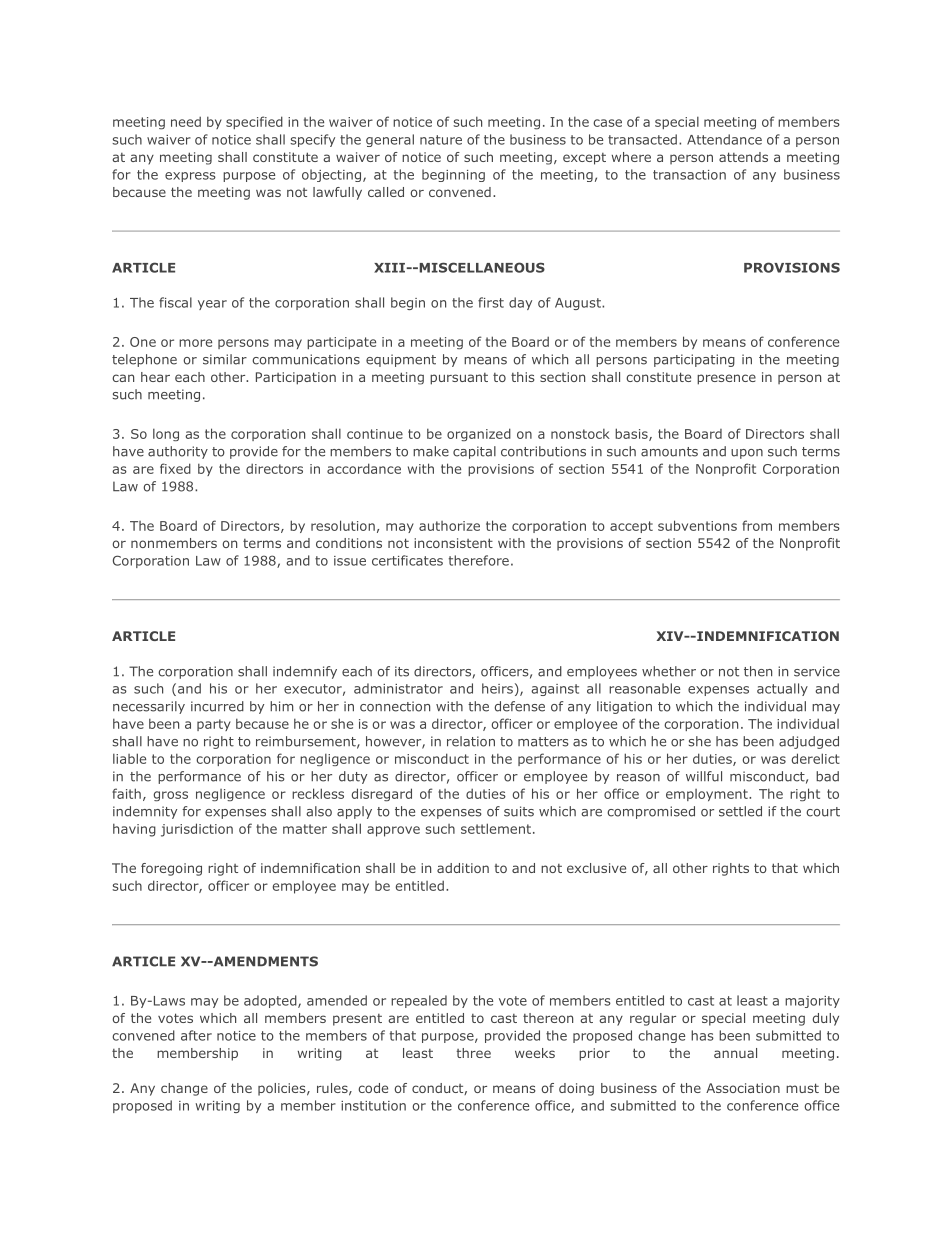  I want to click on therefore, so click(479, 560).
